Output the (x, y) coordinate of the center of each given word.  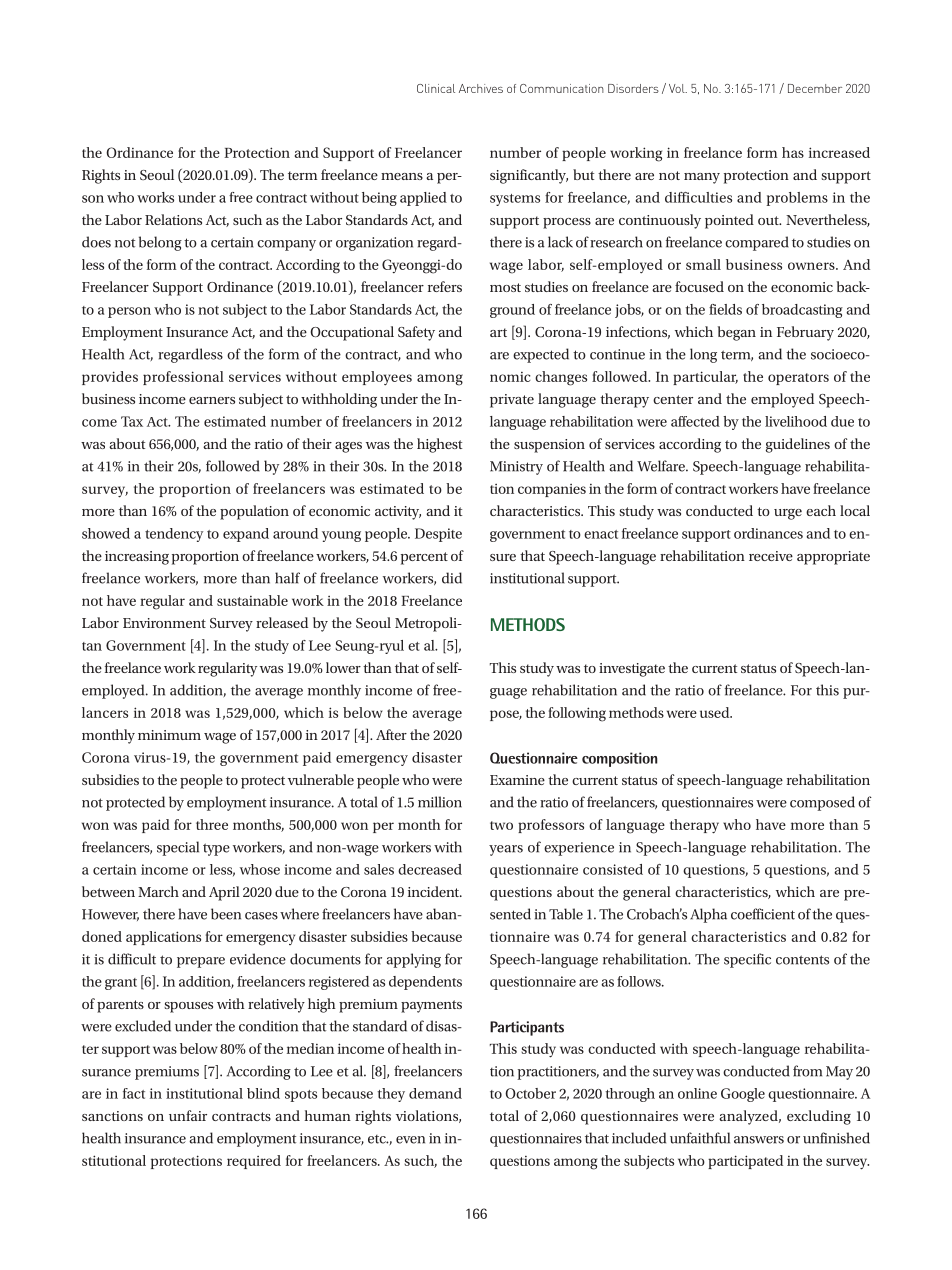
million (440, 802)
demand (435, 1093)
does (96, 242)
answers (759, 1140)
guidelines (798, 445)
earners (212, 400)
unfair (188, 1115)
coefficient (763, 914)
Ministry (516, 468)
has (793, 152)
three (212, 824)
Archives (481, 88)
